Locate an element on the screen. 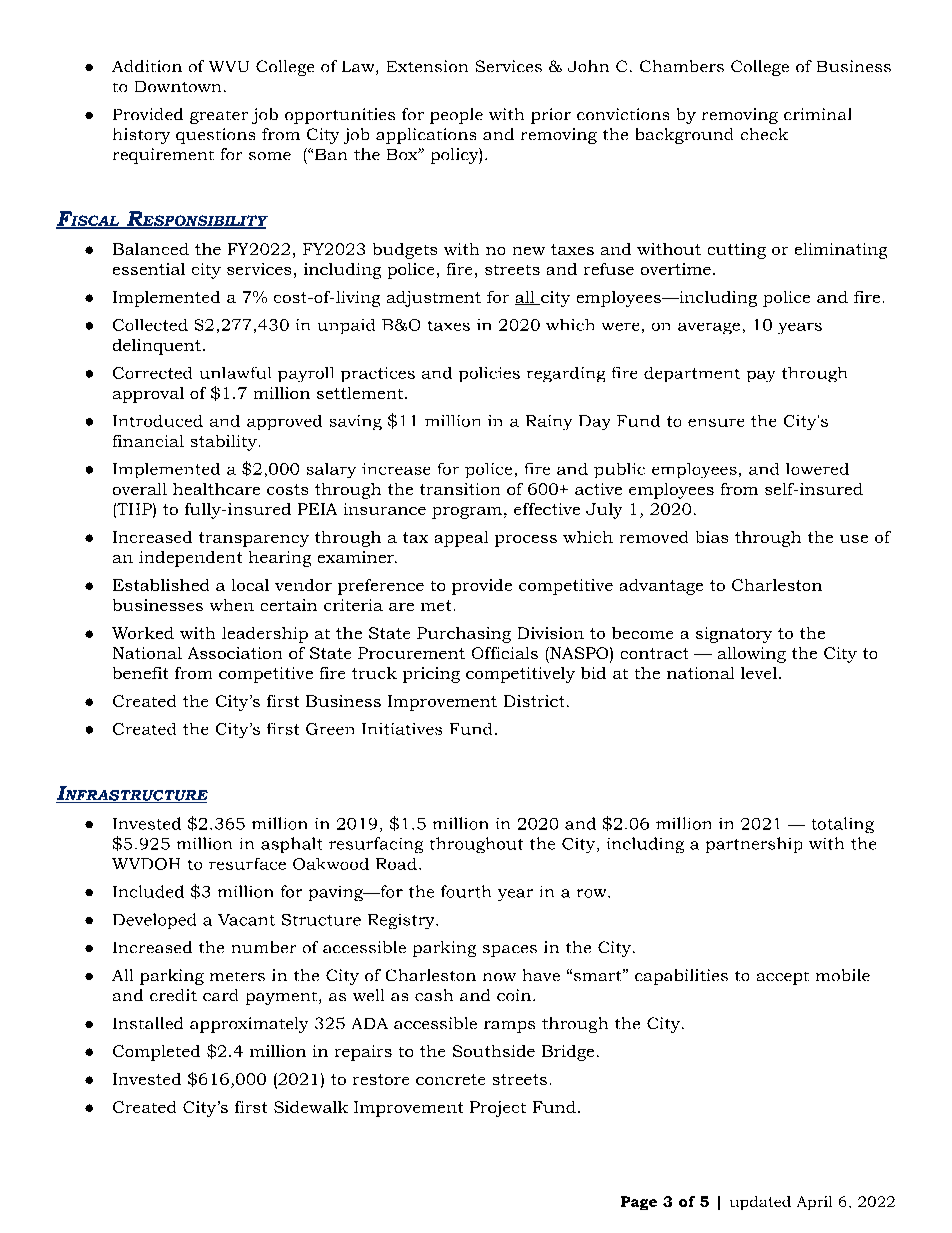 Image resolution: width=952 pixels, height=1233 pixels. check is located at coordinates (764, 134).
